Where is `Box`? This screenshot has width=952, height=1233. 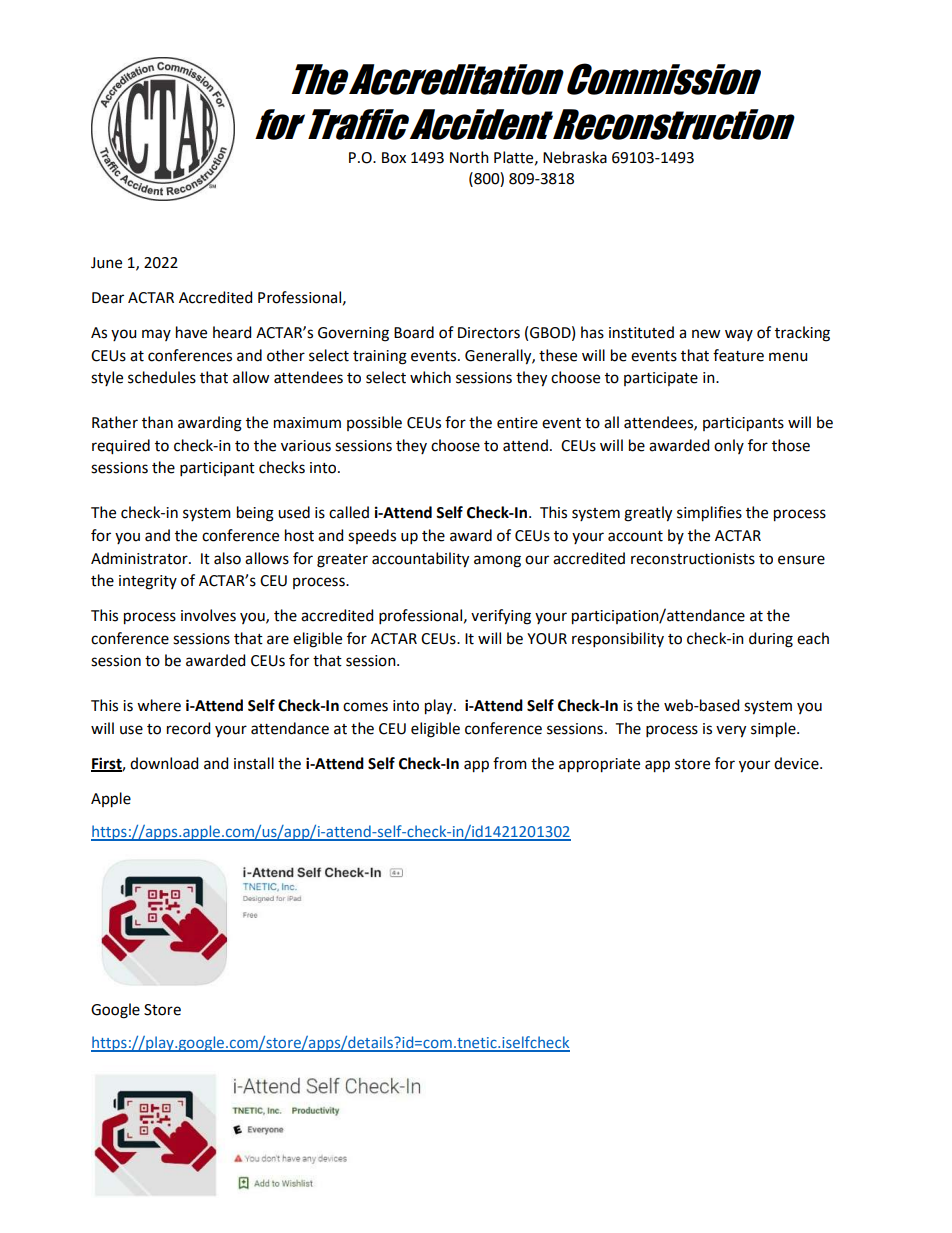
Box is located at coordinates (394, 158).
